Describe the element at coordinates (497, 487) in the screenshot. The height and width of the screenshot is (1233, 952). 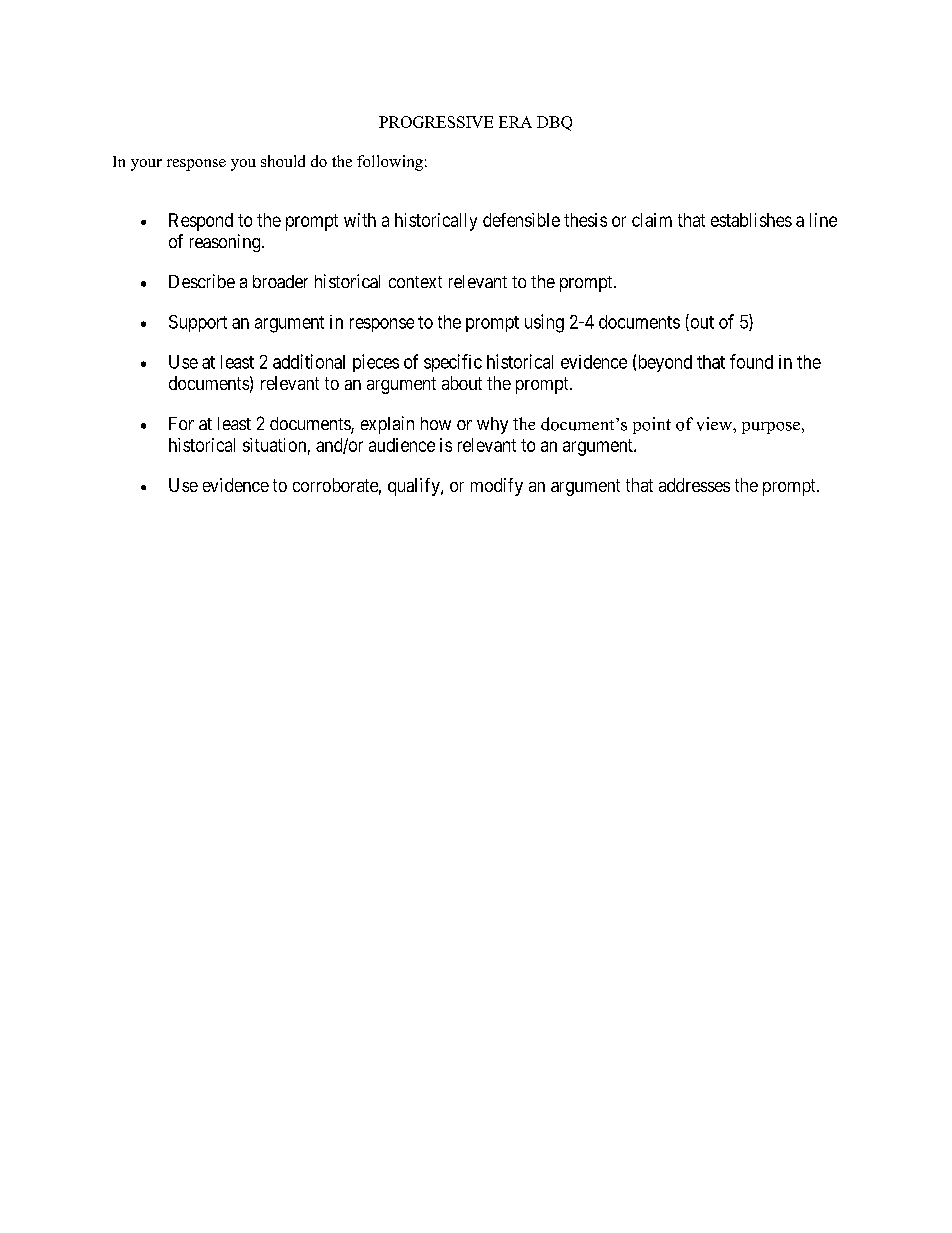
I see `modify` at that location.
